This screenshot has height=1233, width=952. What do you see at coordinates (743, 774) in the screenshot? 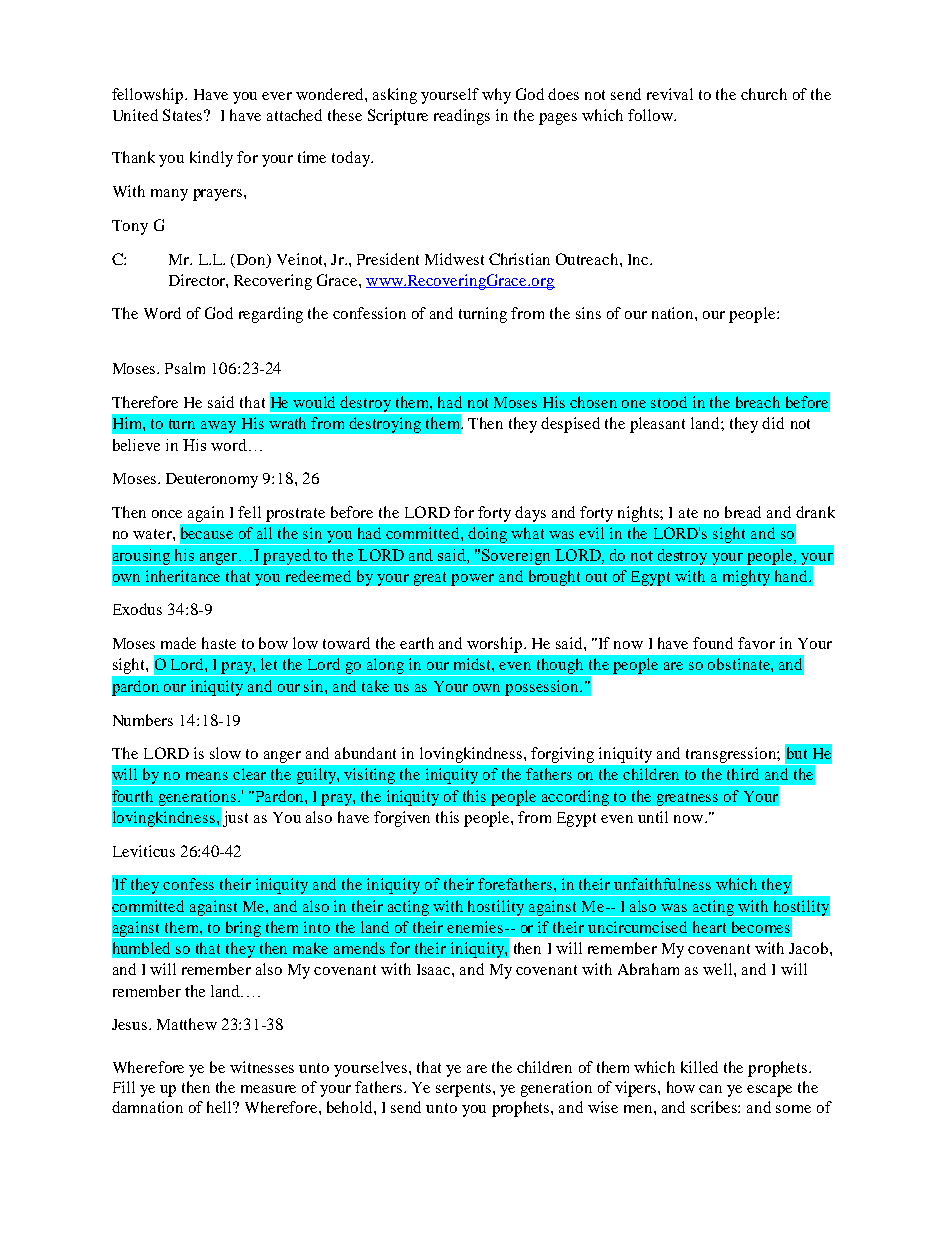
I see `third` at bounding box center [743, 774].
